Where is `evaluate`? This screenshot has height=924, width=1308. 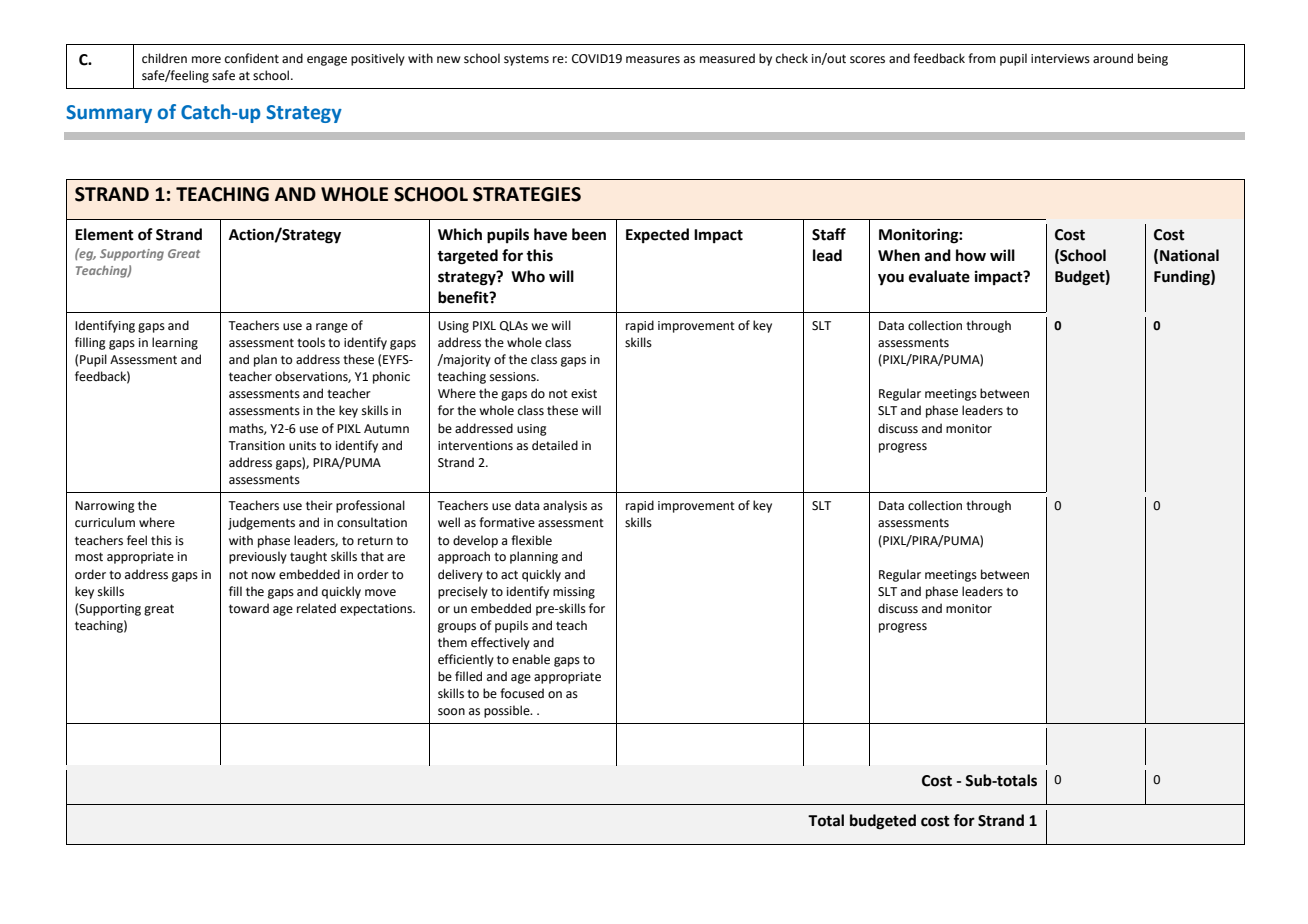 evaluate is located at coordinates (939, 276).
